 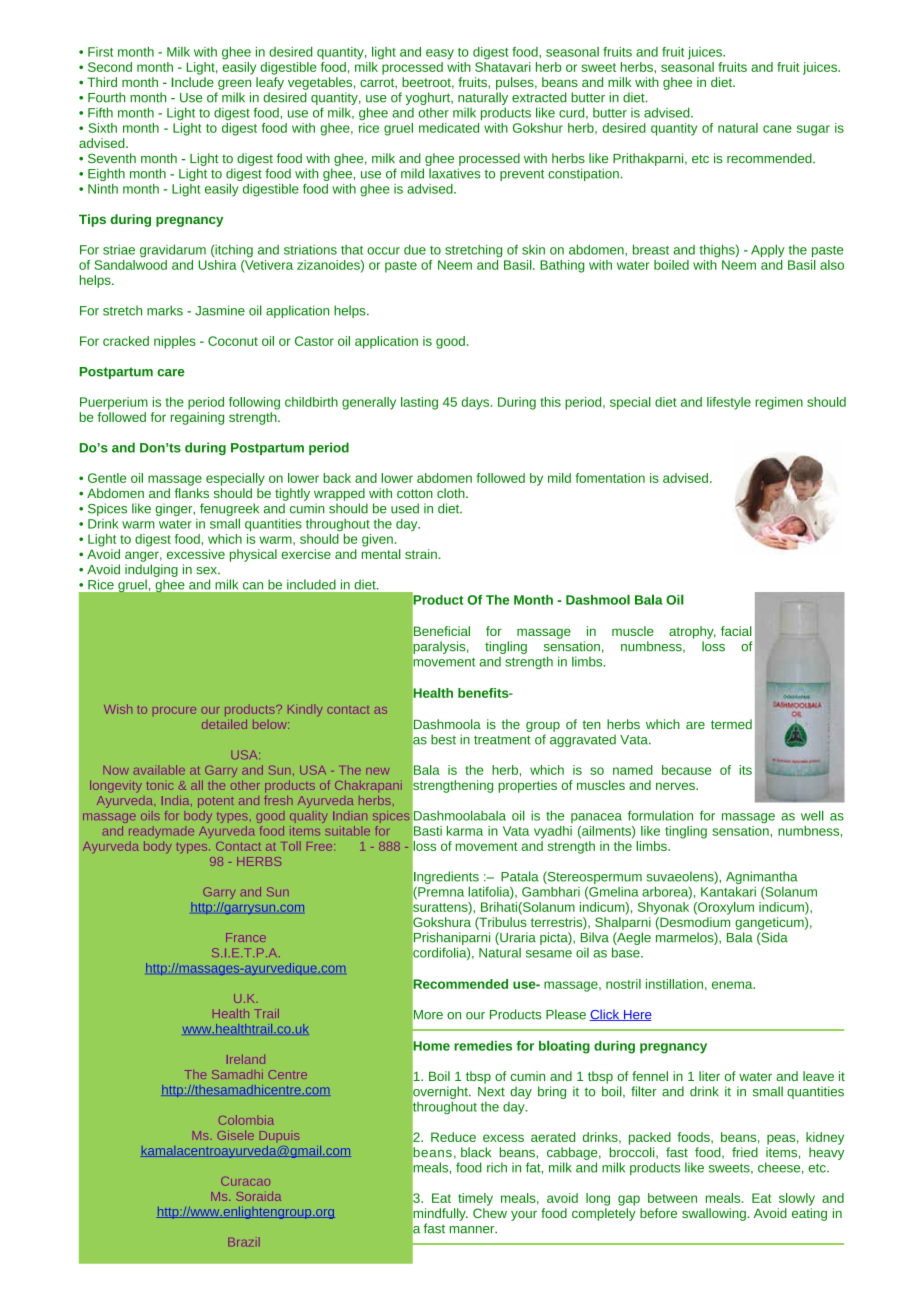 I want to click on facial, so click(x=736, y=631).
